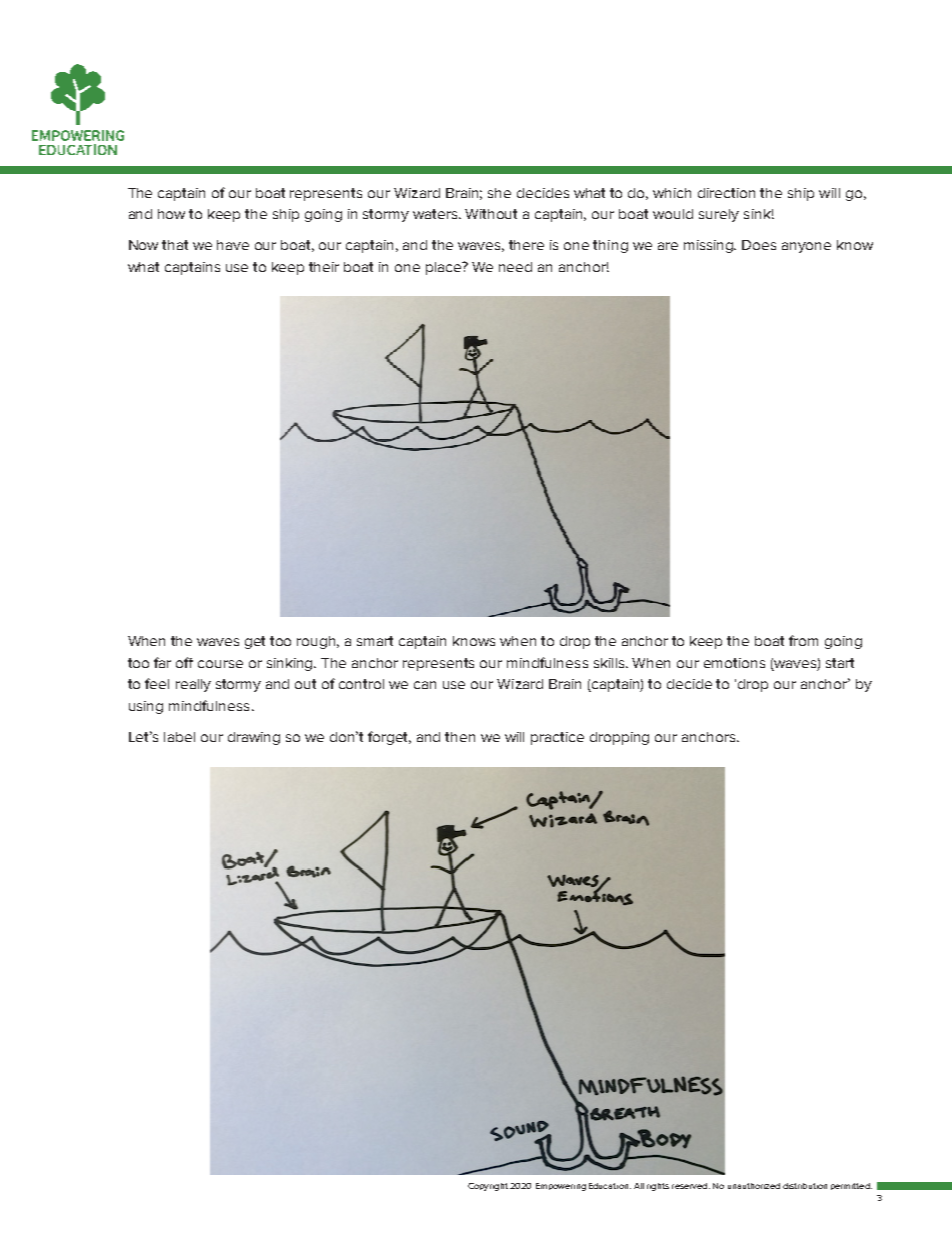 Image resolution: width=952 pixels, height=1233 pixels. What do you see at coordinates (734, 663) in the image?
I see `emotions` at bounding box center [734, 663].
